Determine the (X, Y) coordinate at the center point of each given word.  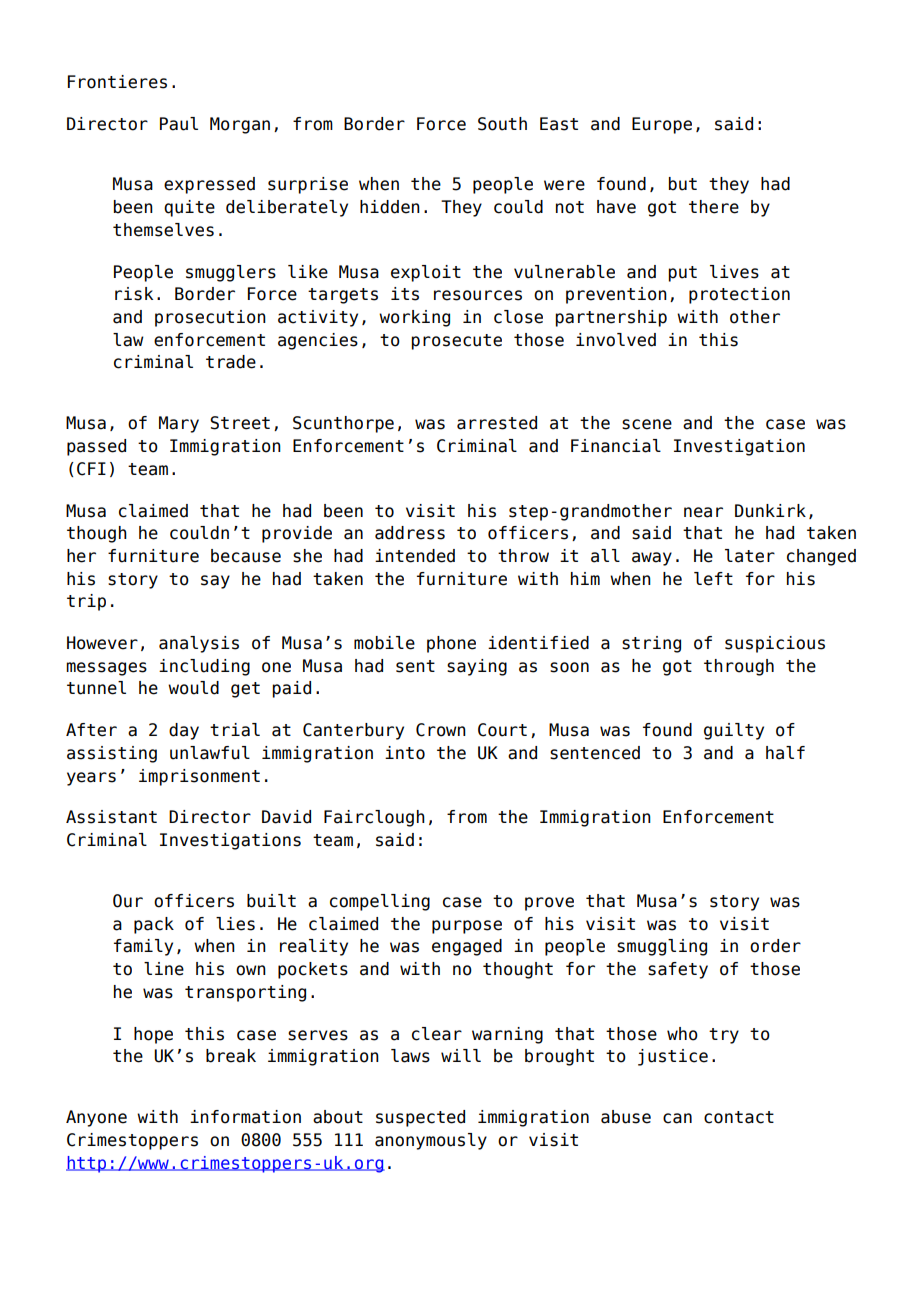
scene (647, 424)
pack (154, 925)
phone (451, 644)
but (683, 184)
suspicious (775, 644)
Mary (179, 424)
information (245, 1117)
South (502, 124)
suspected (420, 1118)
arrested (497, 423)
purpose (467, 927)
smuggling (662, 947)
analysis (199, 644)
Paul (179, 124)
